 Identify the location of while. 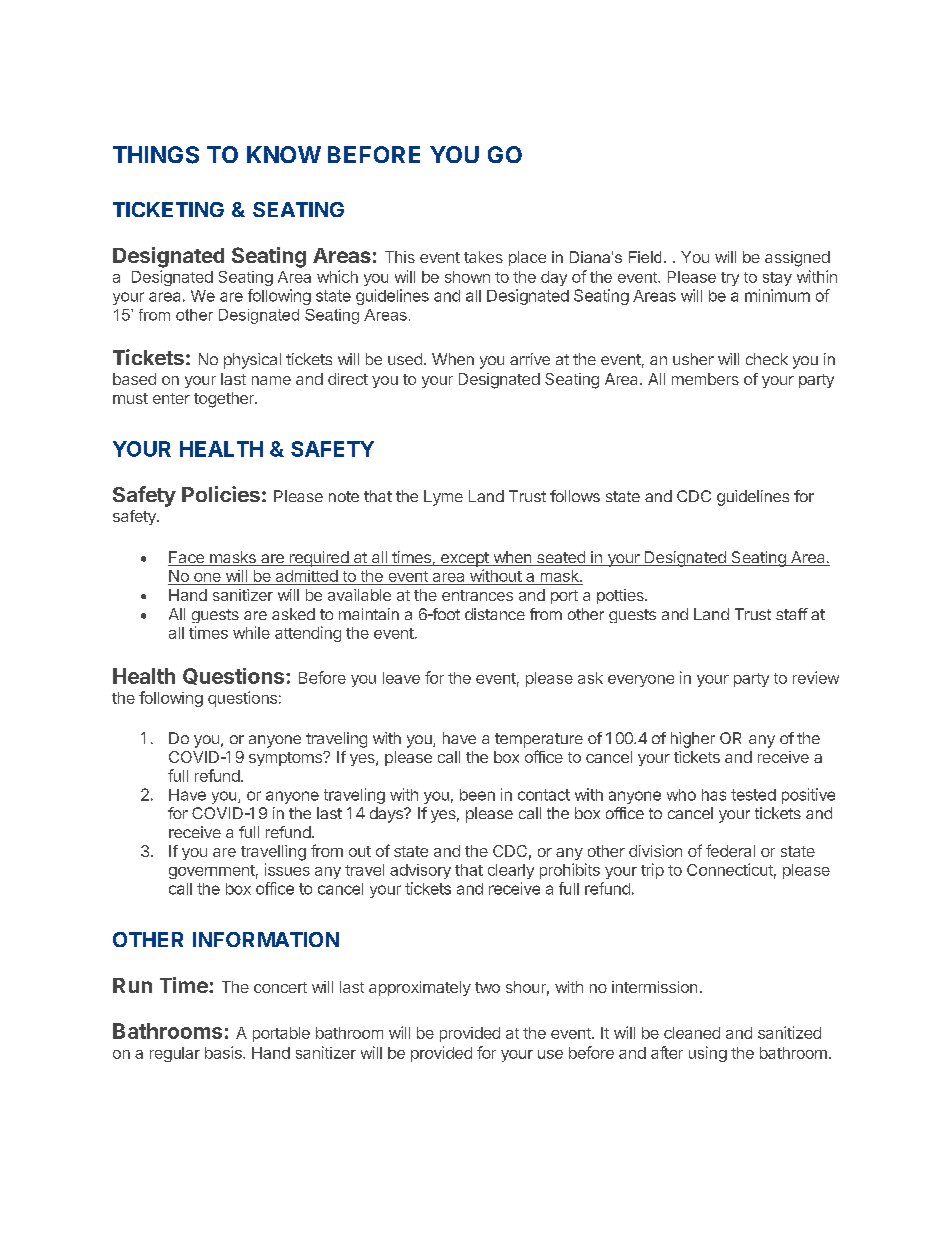
(251, 632).
